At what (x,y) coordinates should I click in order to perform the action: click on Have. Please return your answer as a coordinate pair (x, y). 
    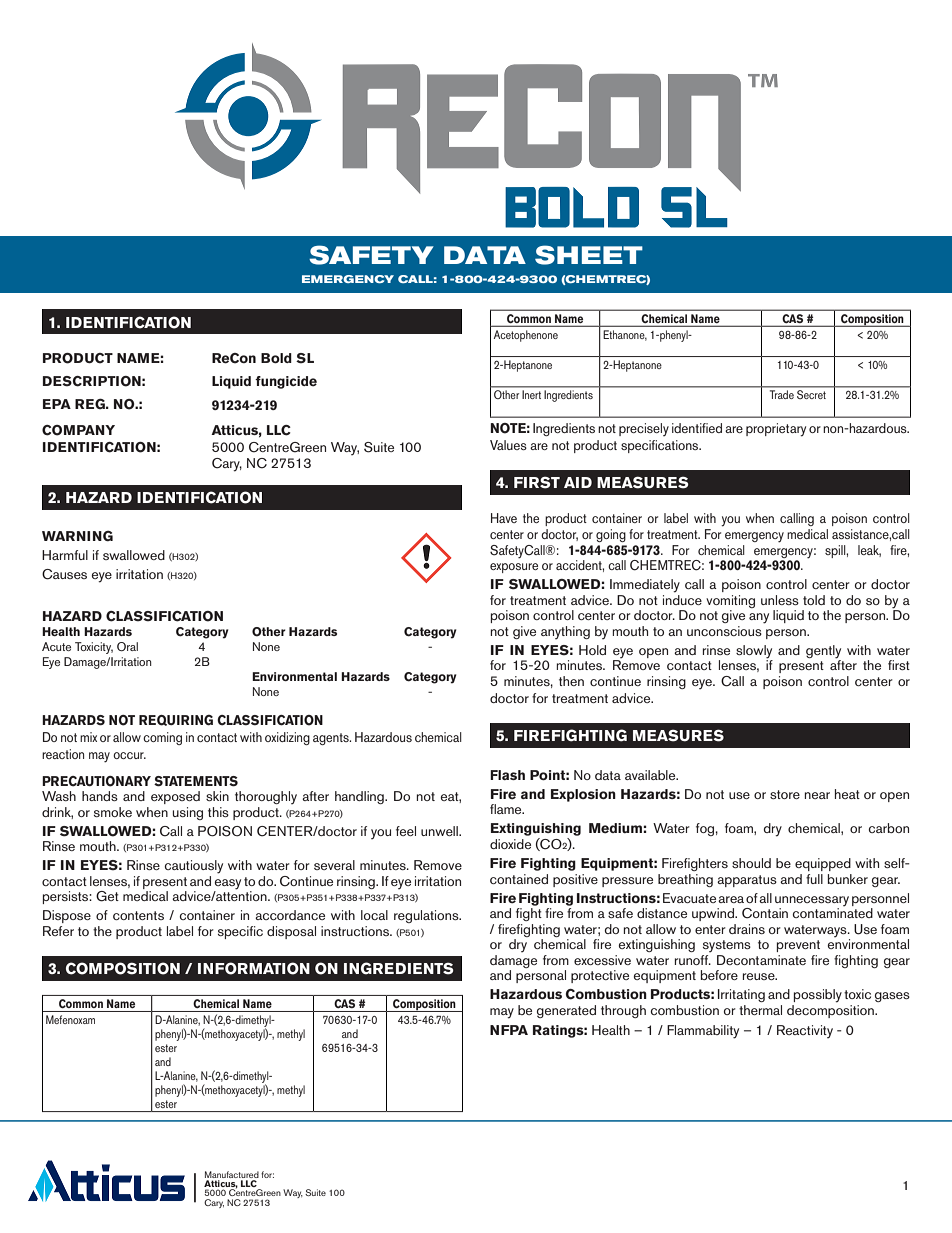
    Looking at the image, I should click on (504, 518).
